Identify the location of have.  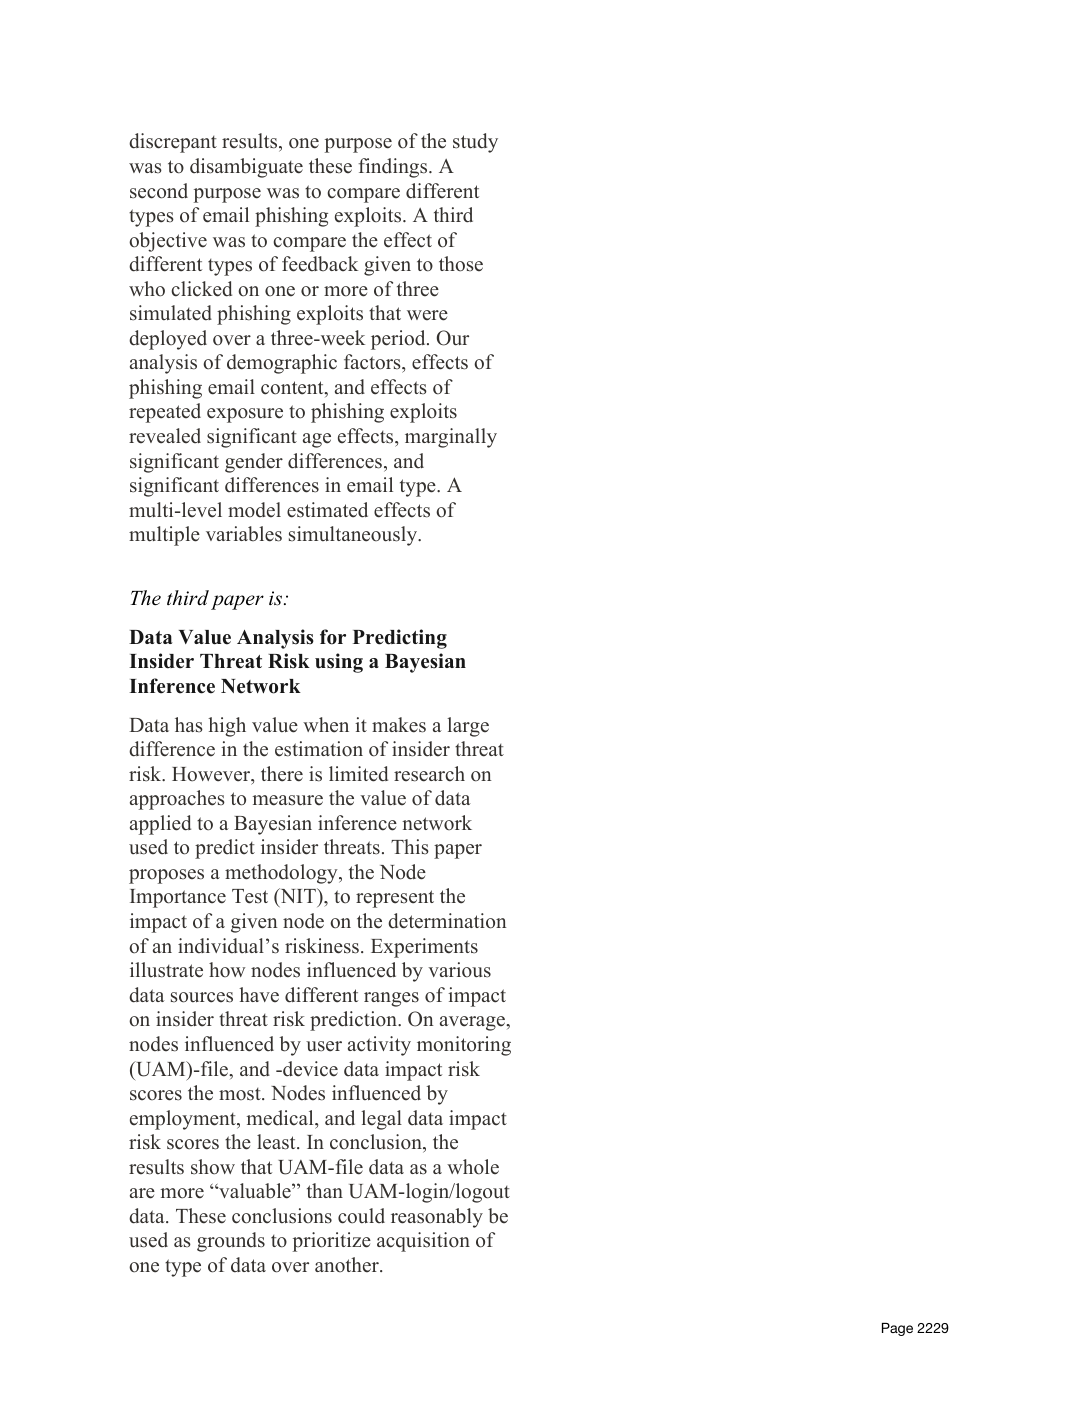
(259, 995).
